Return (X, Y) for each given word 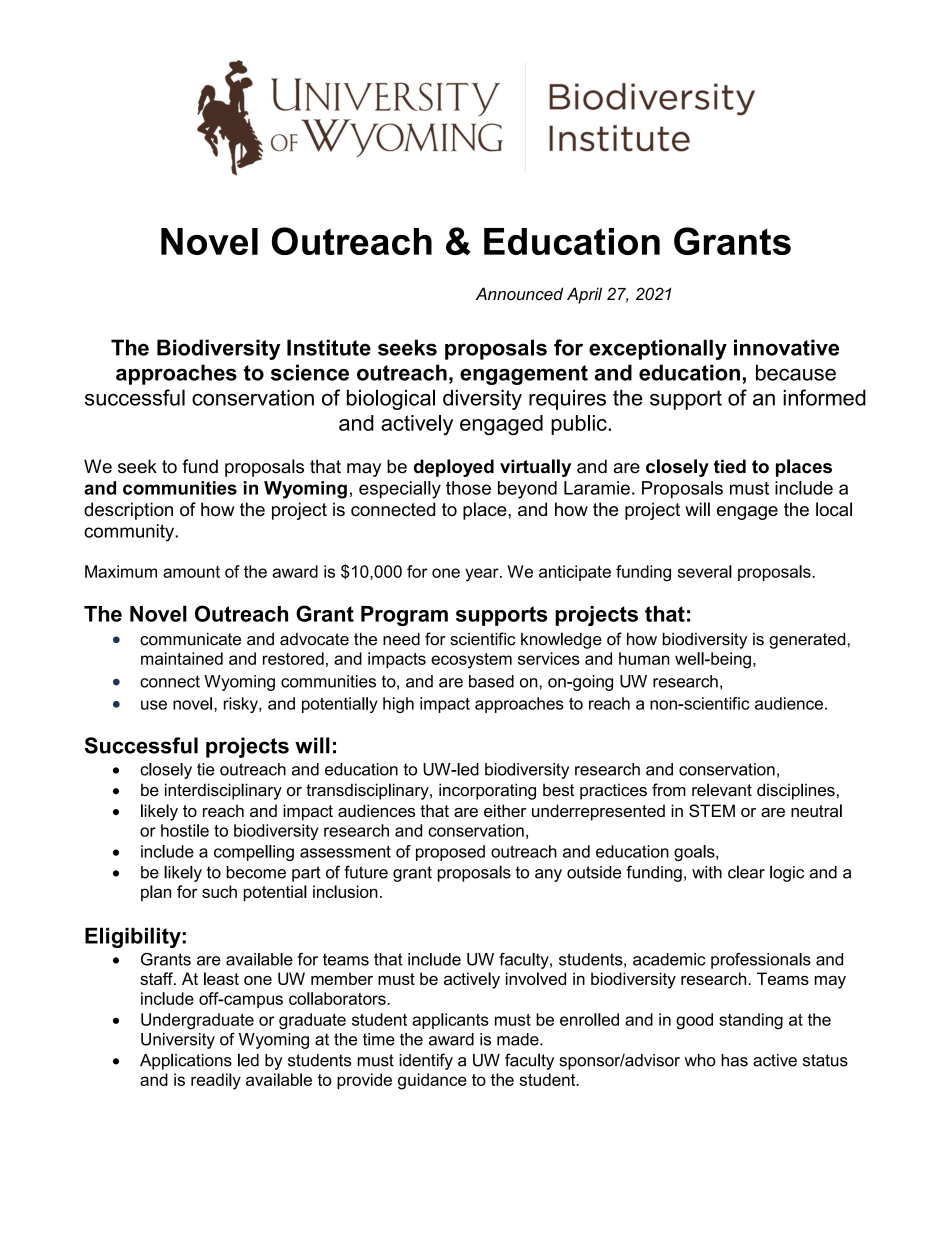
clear (746, 872)
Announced (519, 294)
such (219, 891)
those (468, 488)
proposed (450, 853)
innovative (786, 347)
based (491, 681)
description (128, 511)
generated (807, 640)
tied (730, 466)
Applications (186, 1061)
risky (242, 705)
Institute (329, 347)
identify (426, 1061)
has (734, 1060)
